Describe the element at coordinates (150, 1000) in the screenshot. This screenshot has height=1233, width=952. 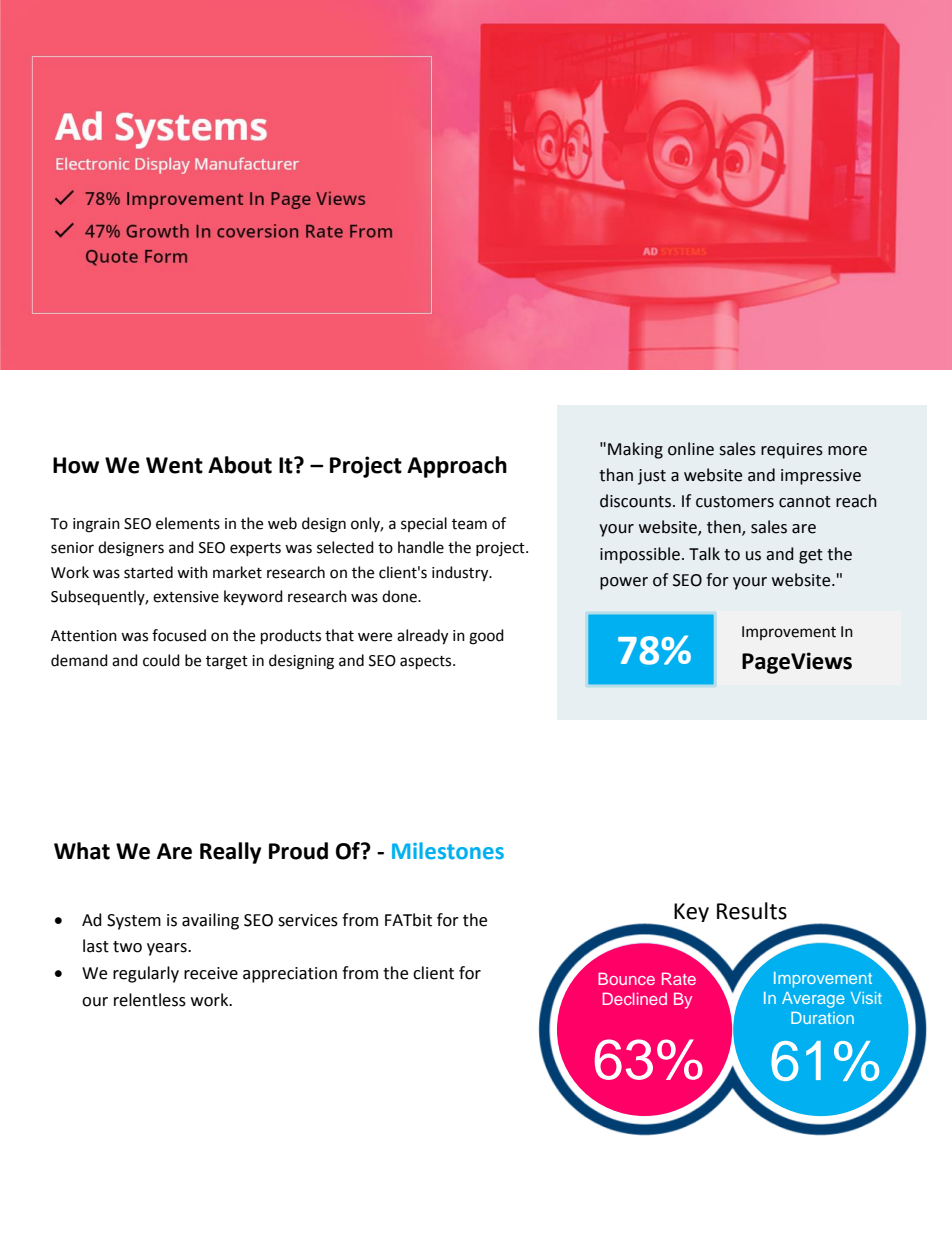
I see `relentless` at that location.
